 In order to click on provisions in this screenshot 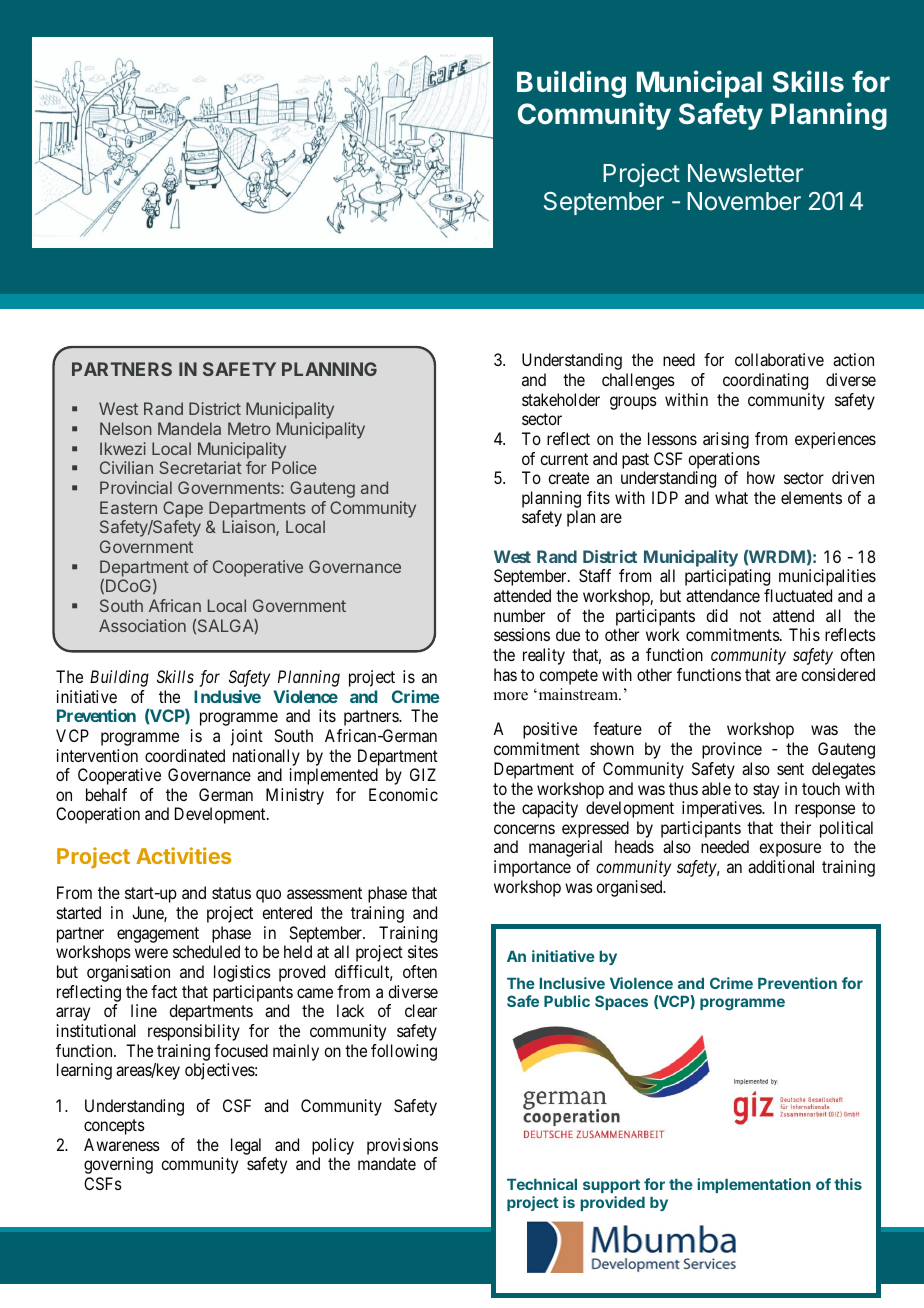, I will do `click(402, 1146)`.
